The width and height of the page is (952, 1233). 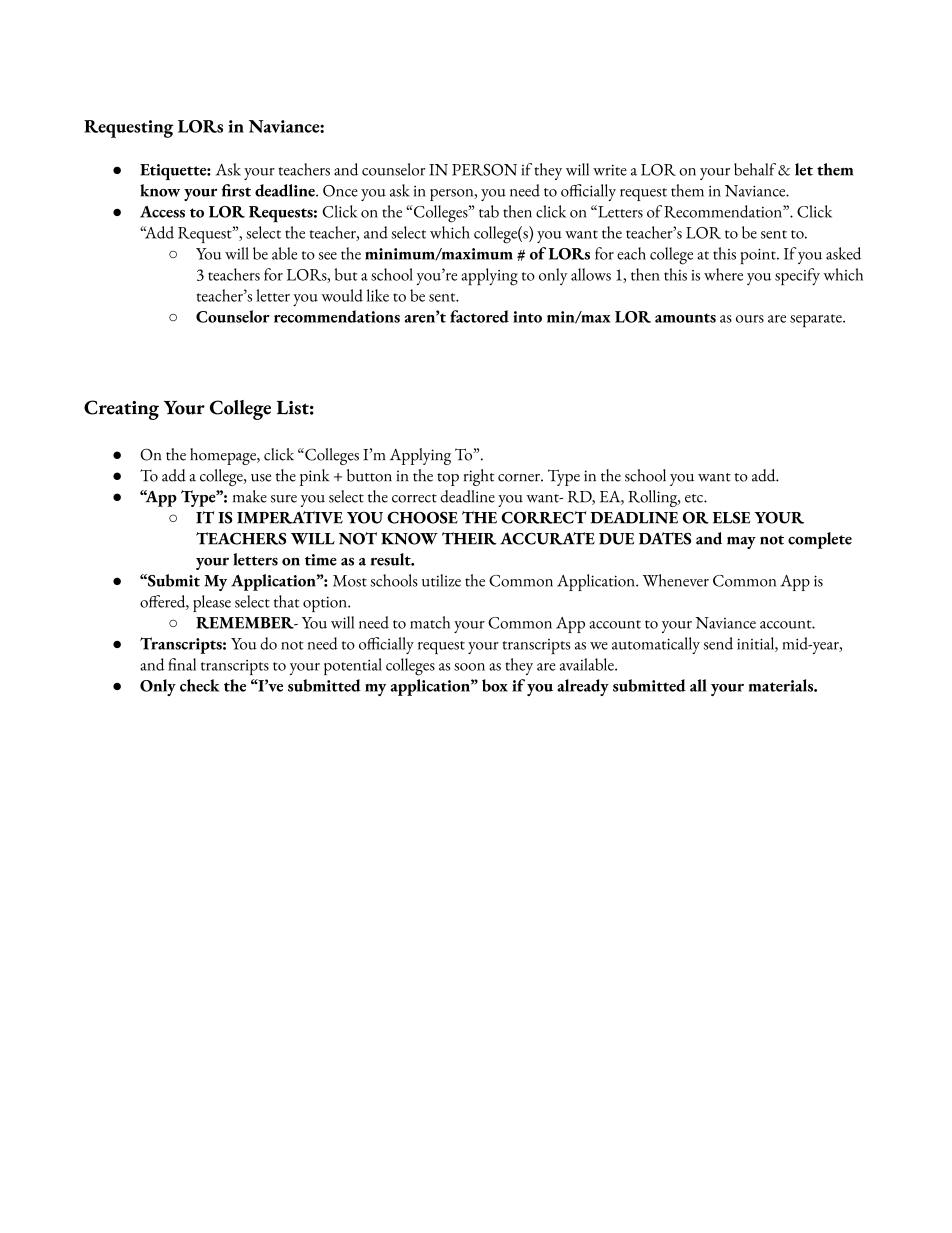 I want to click on final, so click(x=182, y=664).
